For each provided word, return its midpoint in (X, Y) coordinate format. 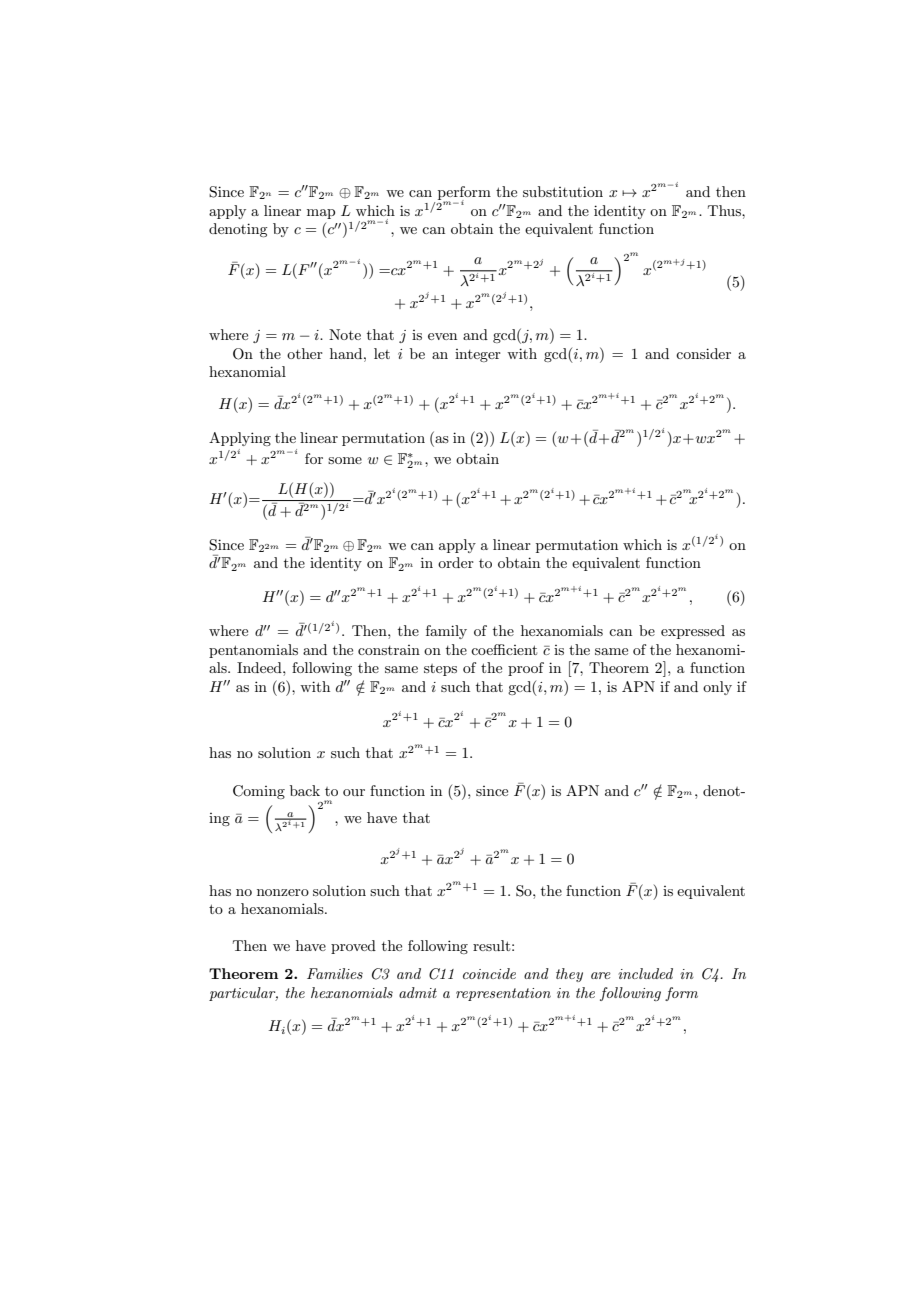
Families (335, 973)
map (321, 214)
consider (703, 353)
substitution (563, 191)
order (456, 562)
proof (526, 669)
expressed (693, 632)
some (345, 460)
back (305, 790)
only (717, 688)
